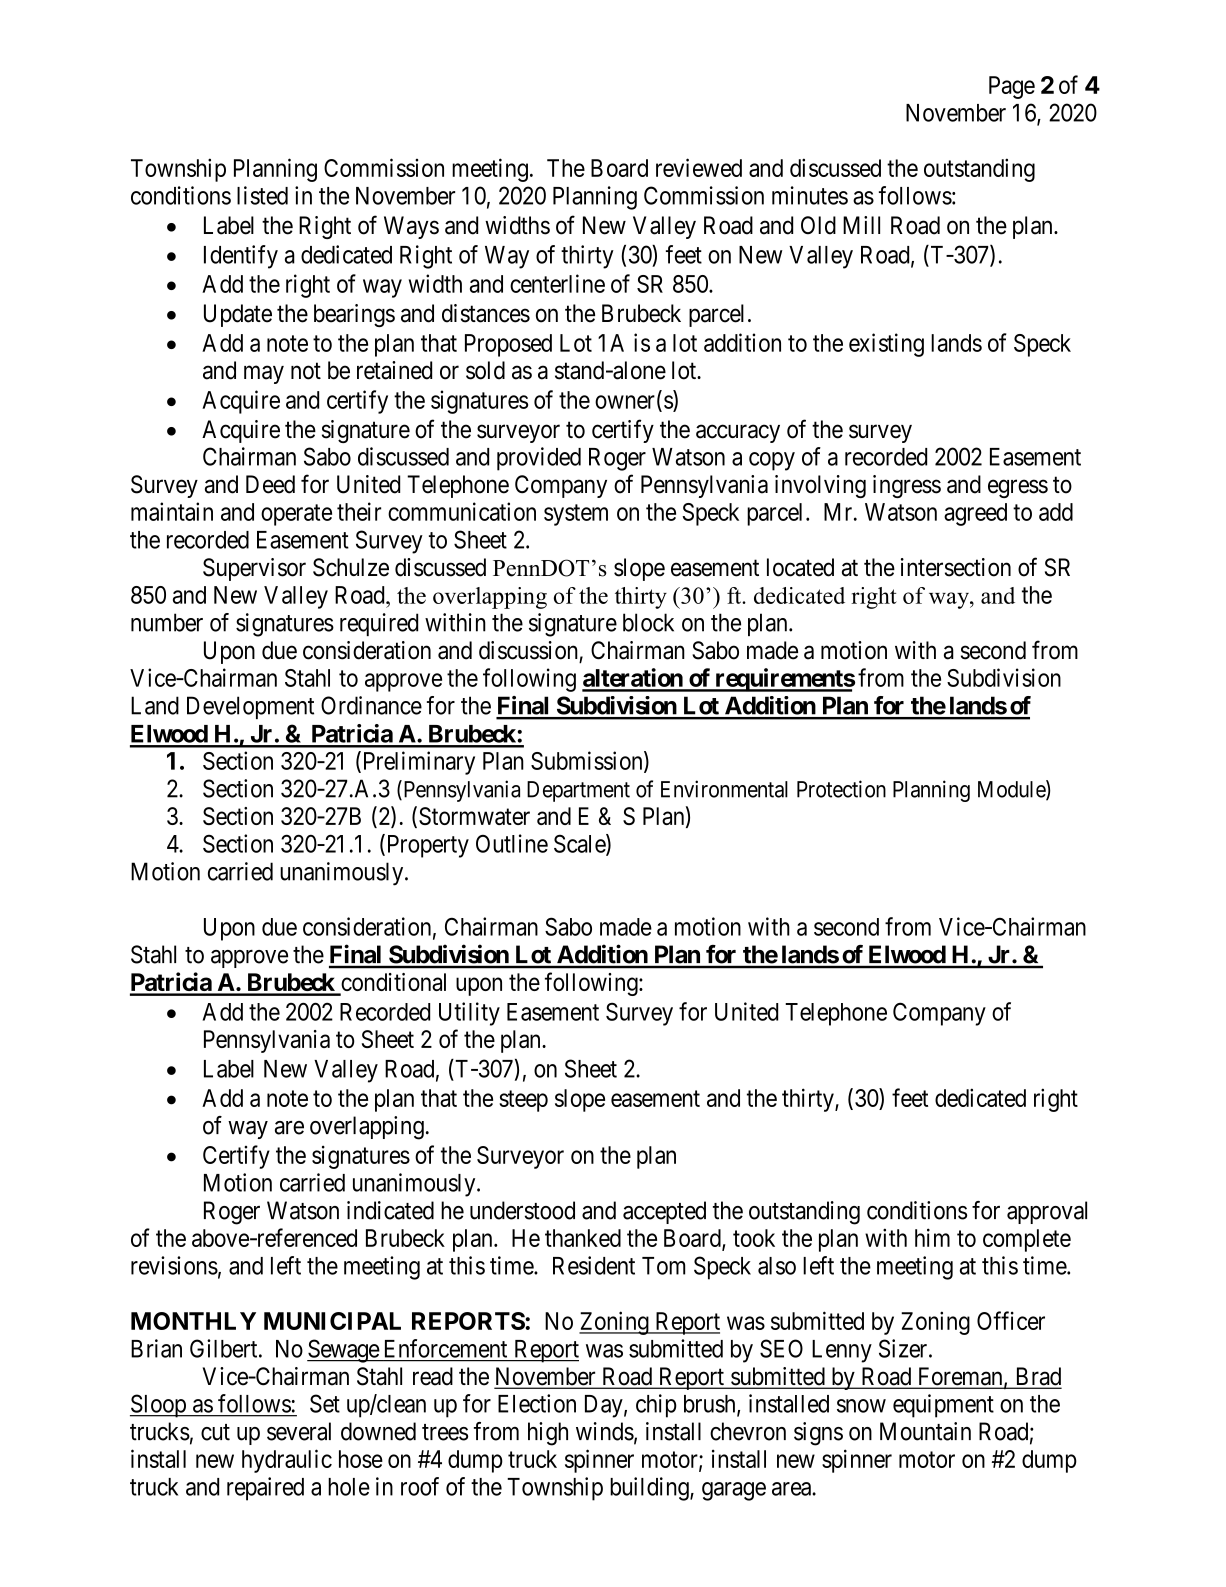 This screenshot has height=1587, width=1226. Describe the element at coordinates (287, 1461) in the screenshot. I see `hydraulic` at that location.
